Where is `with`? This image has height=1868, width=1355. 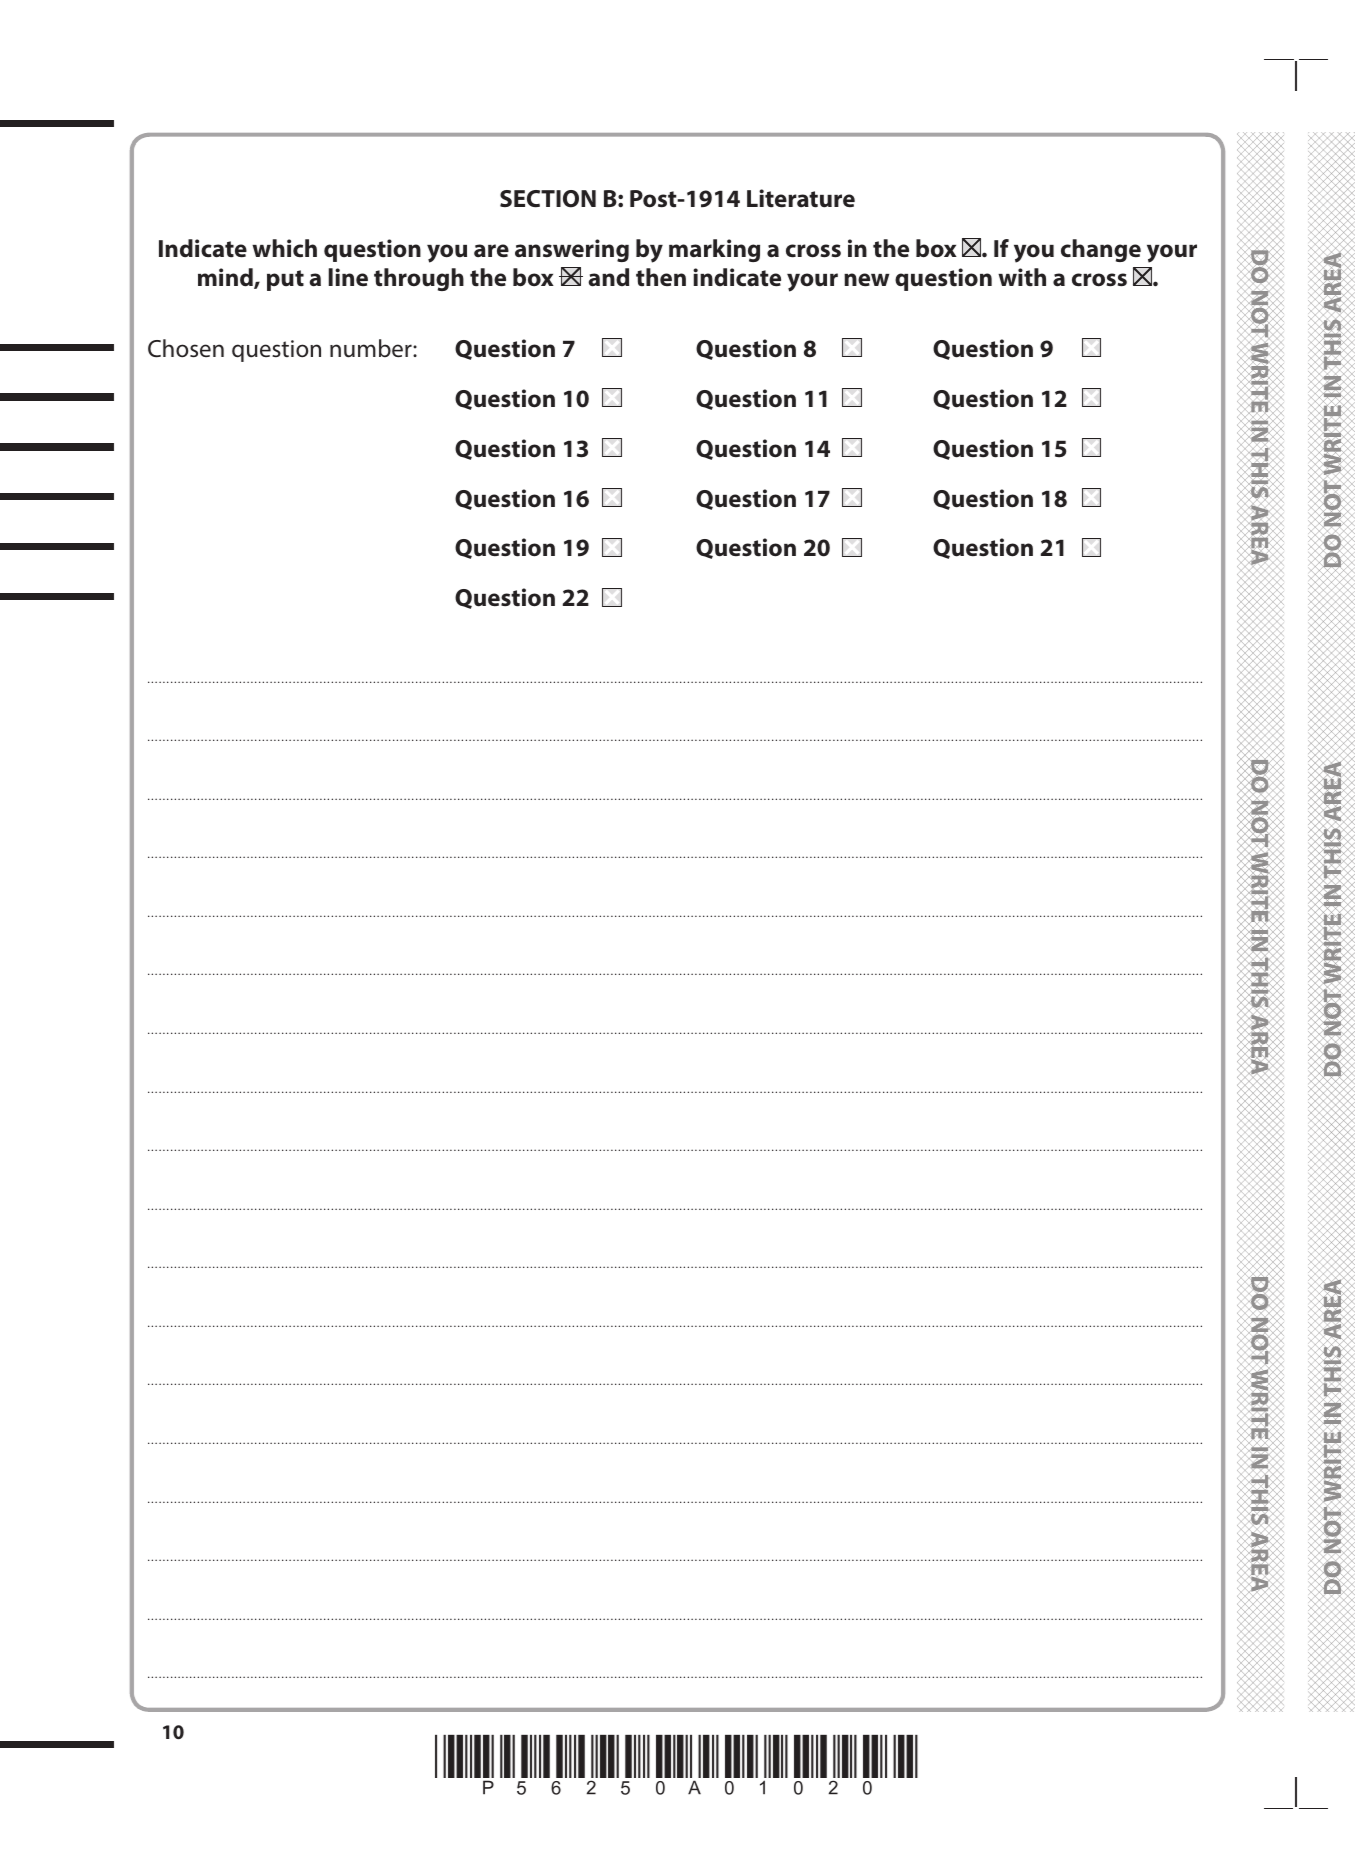
with is located at coordinates (1022, 277).
